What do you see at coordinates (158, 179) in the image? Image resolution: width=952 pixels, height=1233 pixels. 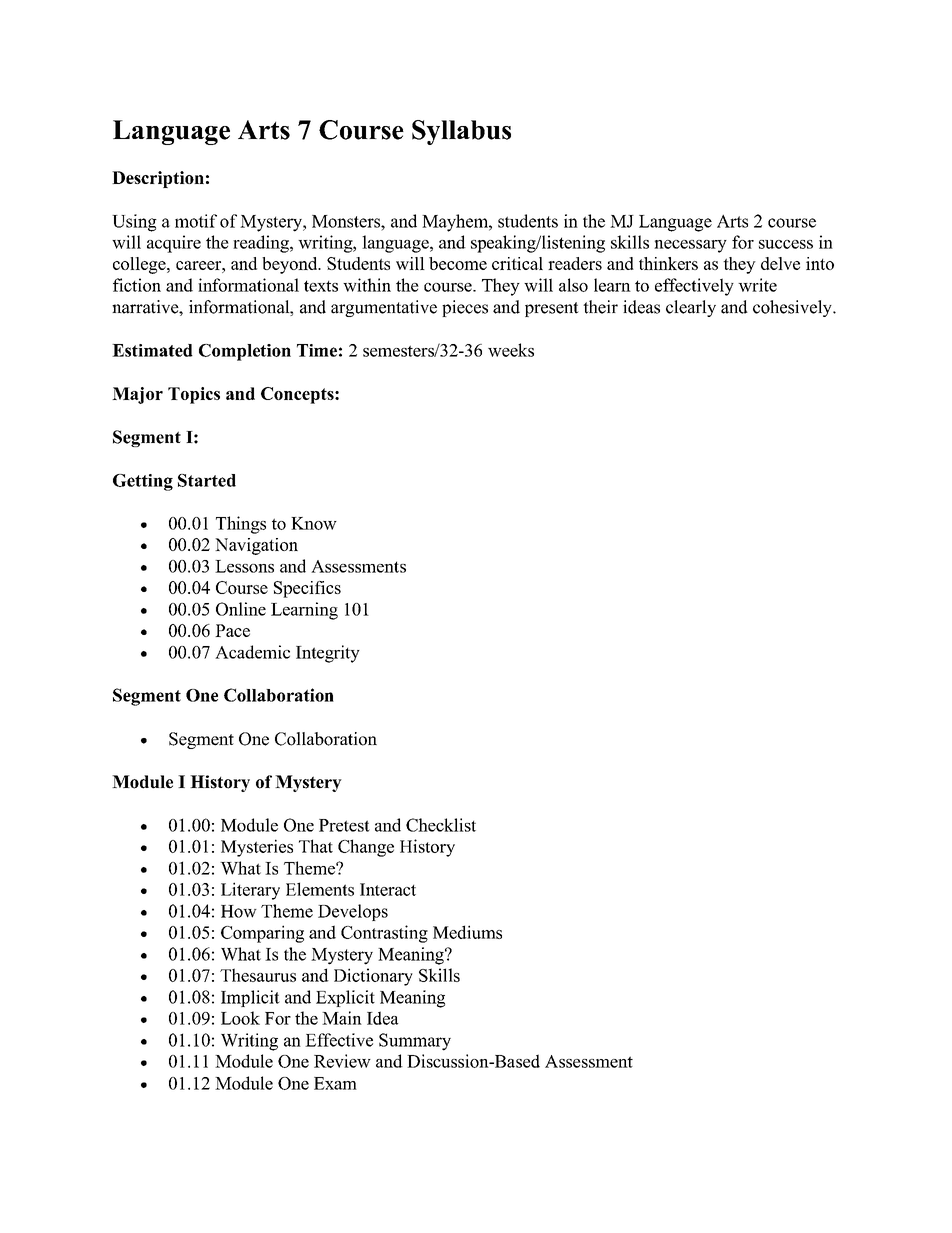 I see `Description` at bounding box center [158, 179].
